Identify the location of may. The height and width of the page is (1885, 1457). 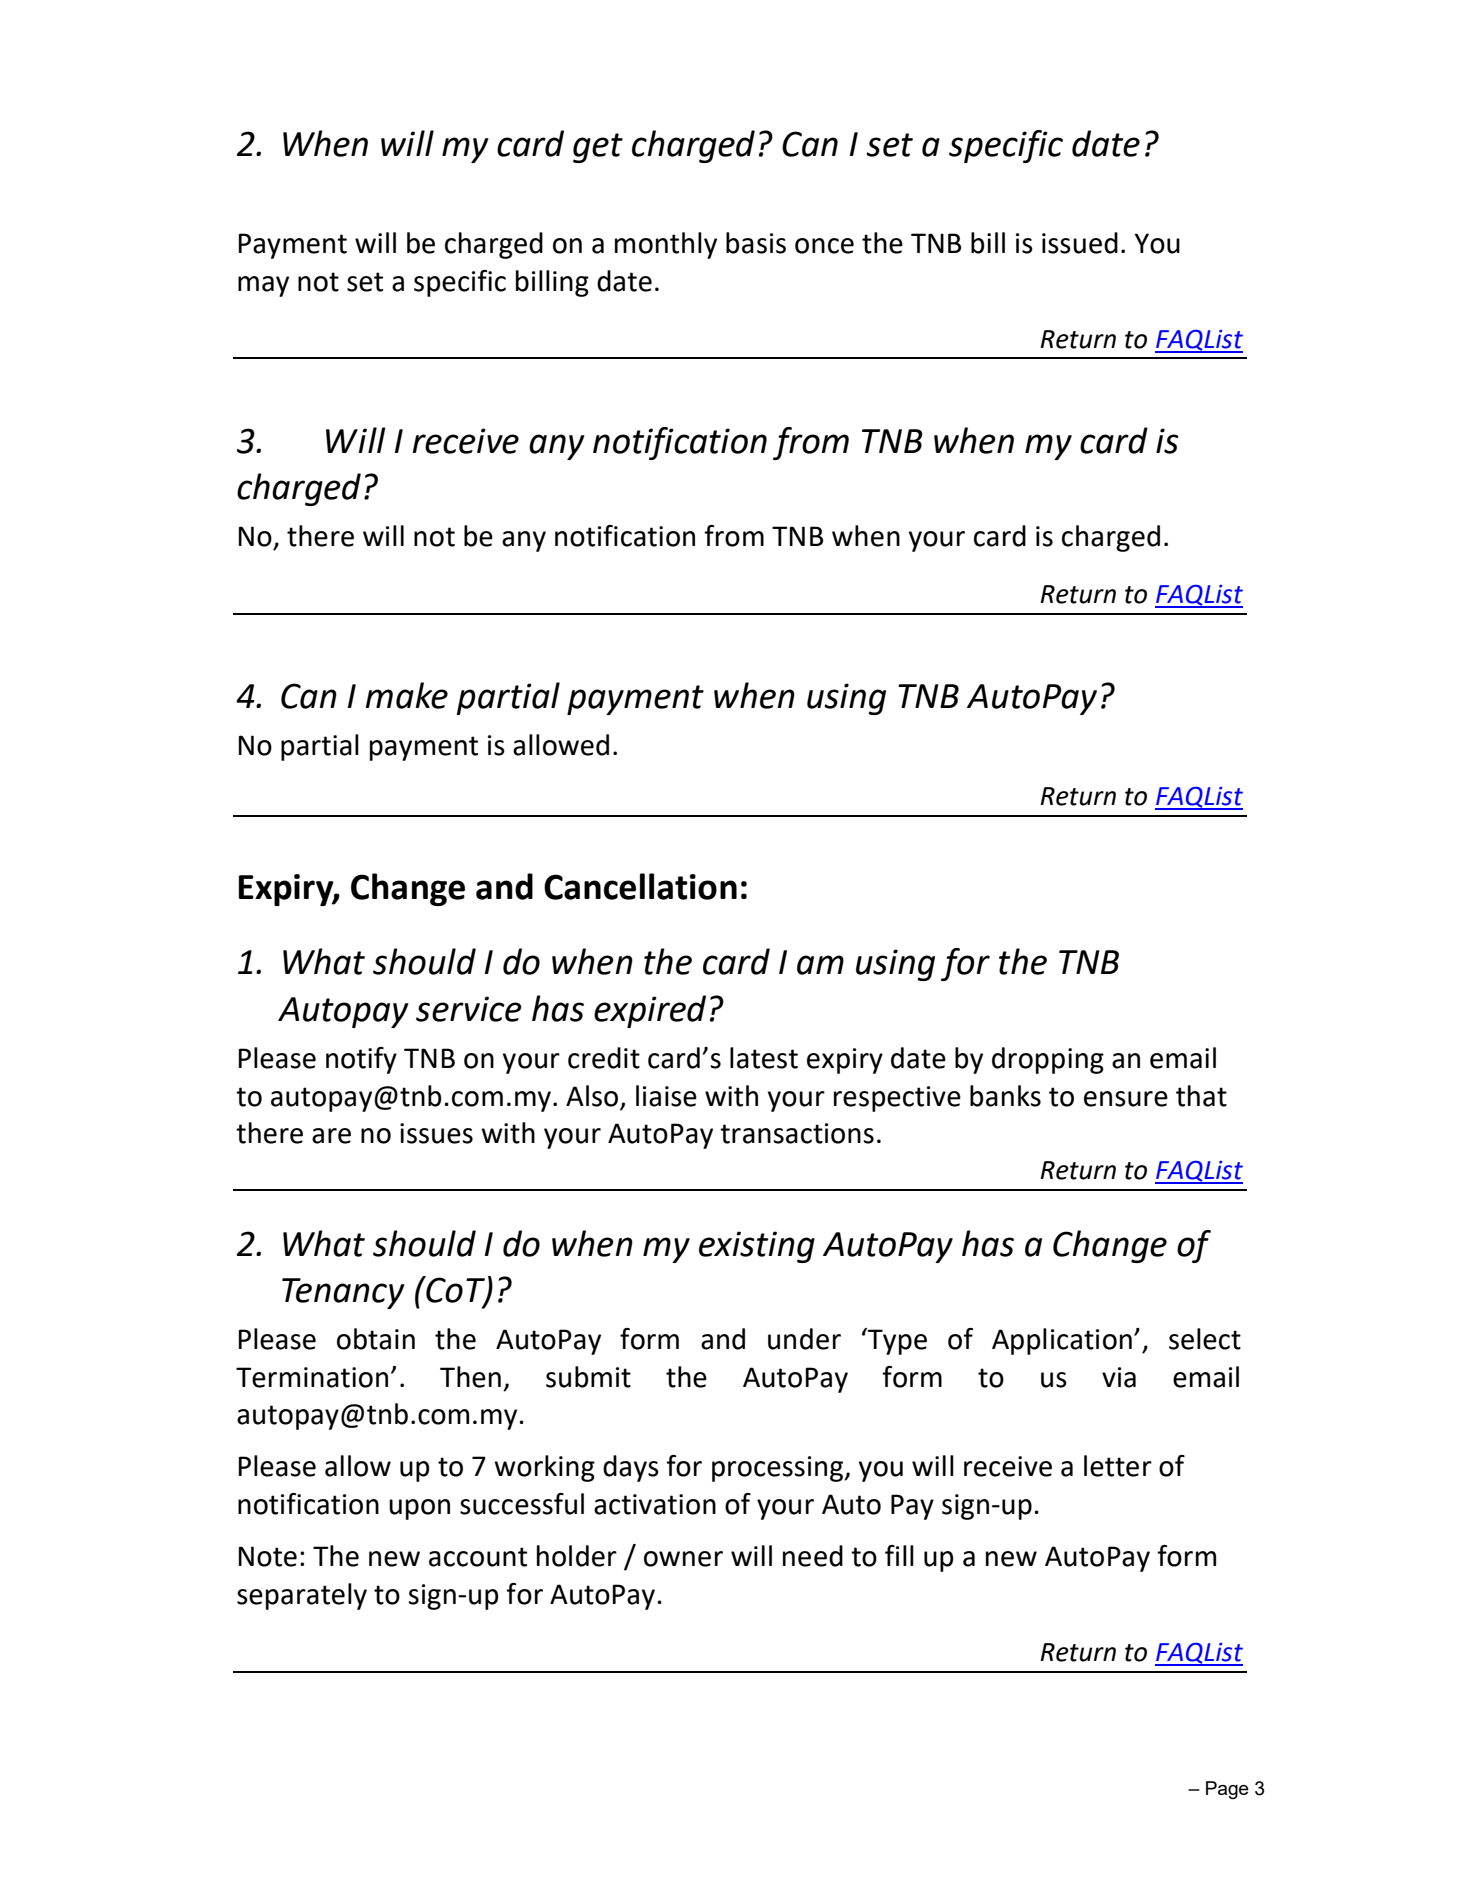
(263, 286).
